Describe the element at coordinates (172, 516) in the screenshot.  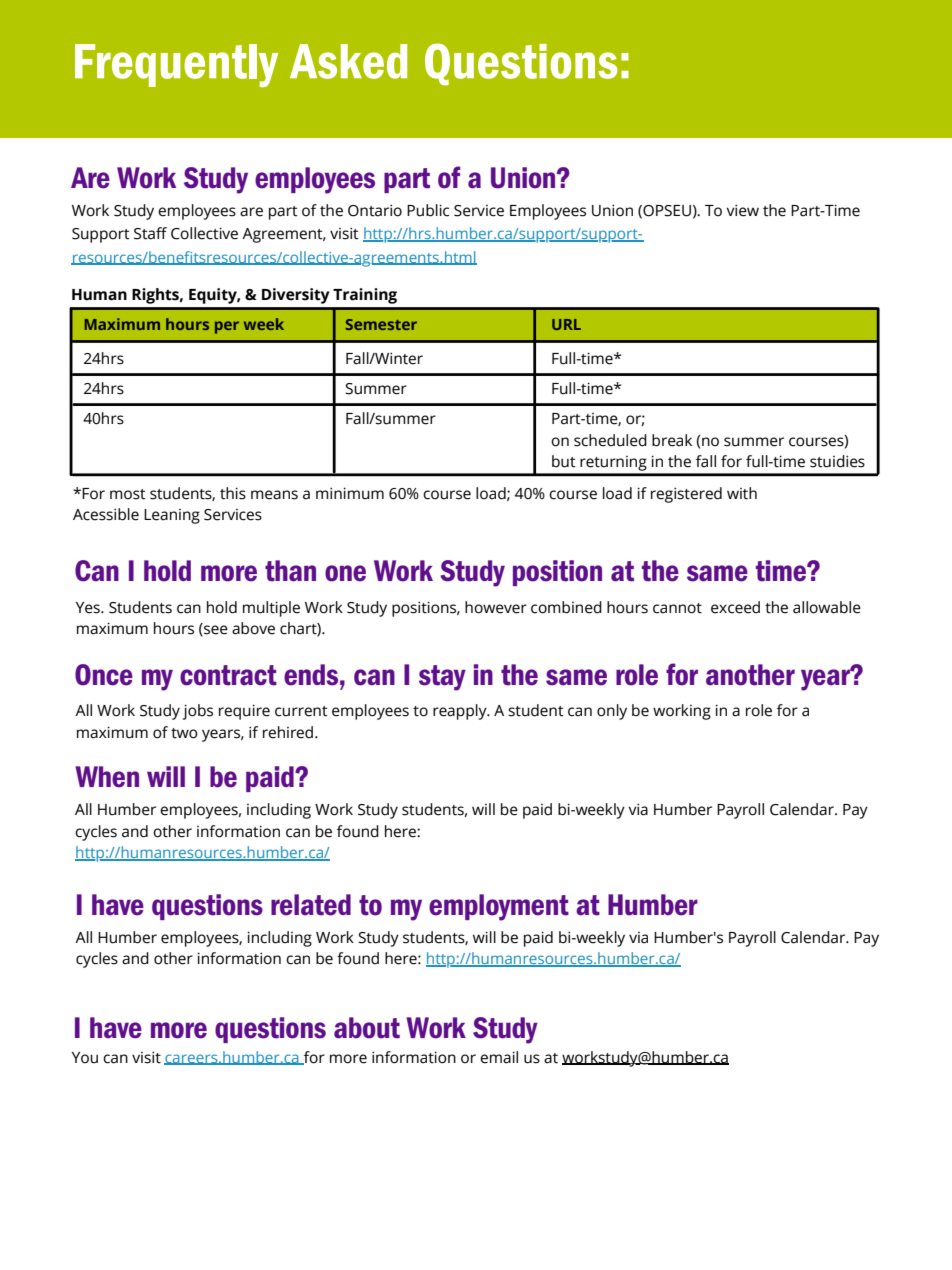
I see `Leaning` at that location.
